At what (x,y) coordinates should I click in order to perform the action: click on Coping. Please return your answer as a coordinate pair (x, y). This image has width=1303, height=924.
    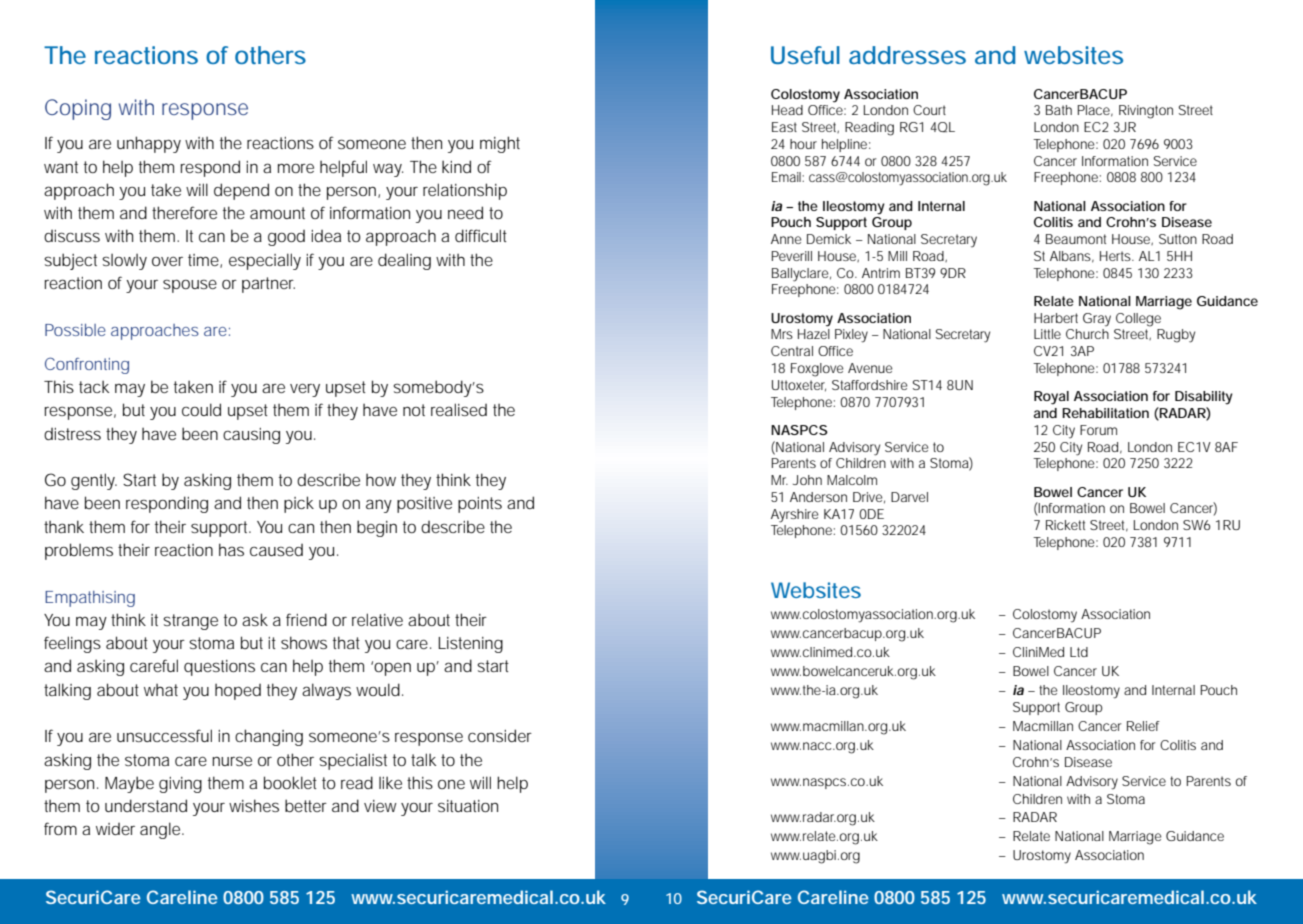
    Looking at the image, I should click on (78, 109).
